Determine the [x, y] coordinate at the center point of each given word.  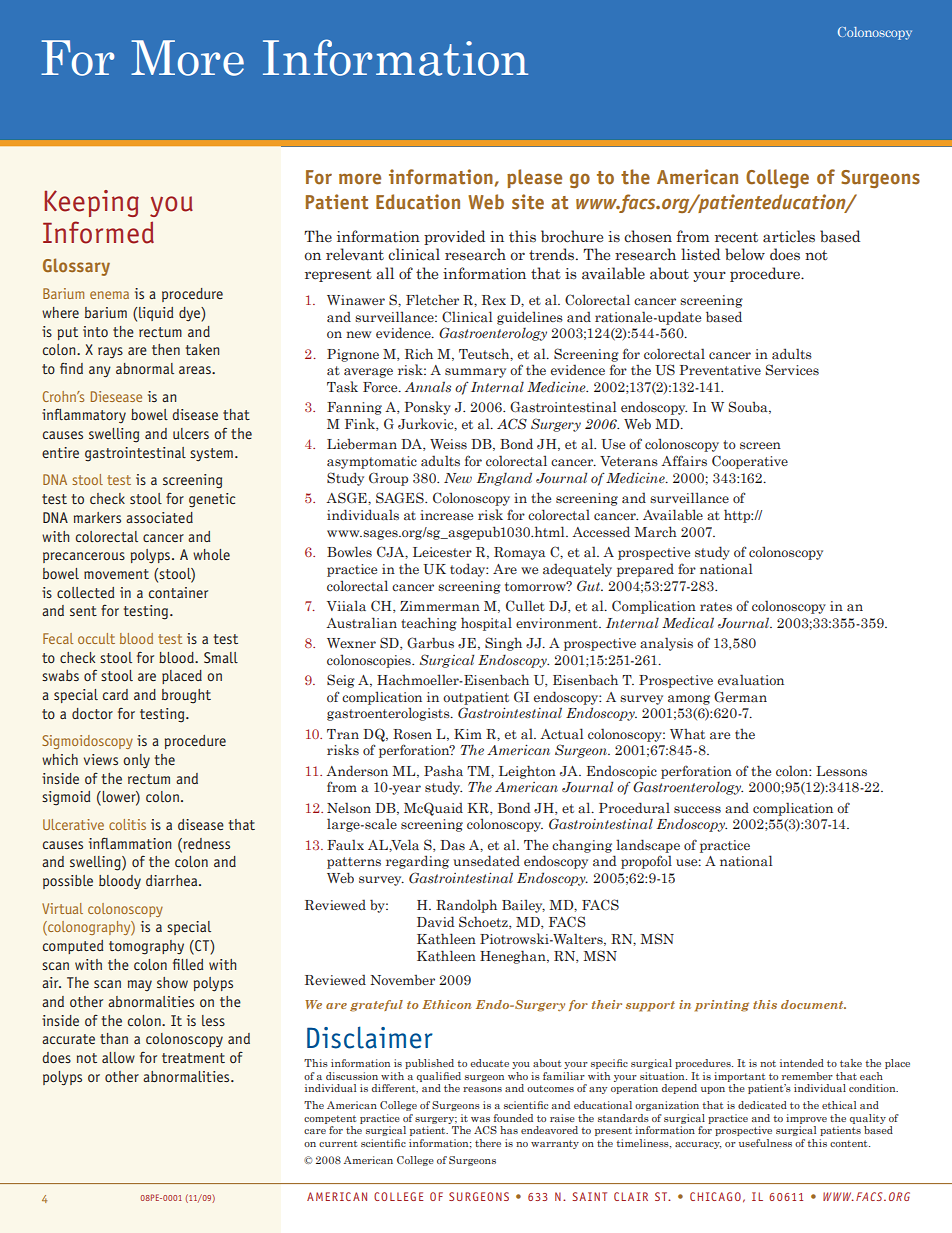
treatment [193, 1058]
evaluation [751, 679]
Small [221, 657]
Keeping [91, 203]
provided [454, 237]
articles [789, 236]
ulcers [191, 433]
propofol [646, 862]
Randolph [466, 906]
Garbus [430, 642]
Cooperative [750, 462]
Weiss [448, 444]
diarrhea [173, 880]
